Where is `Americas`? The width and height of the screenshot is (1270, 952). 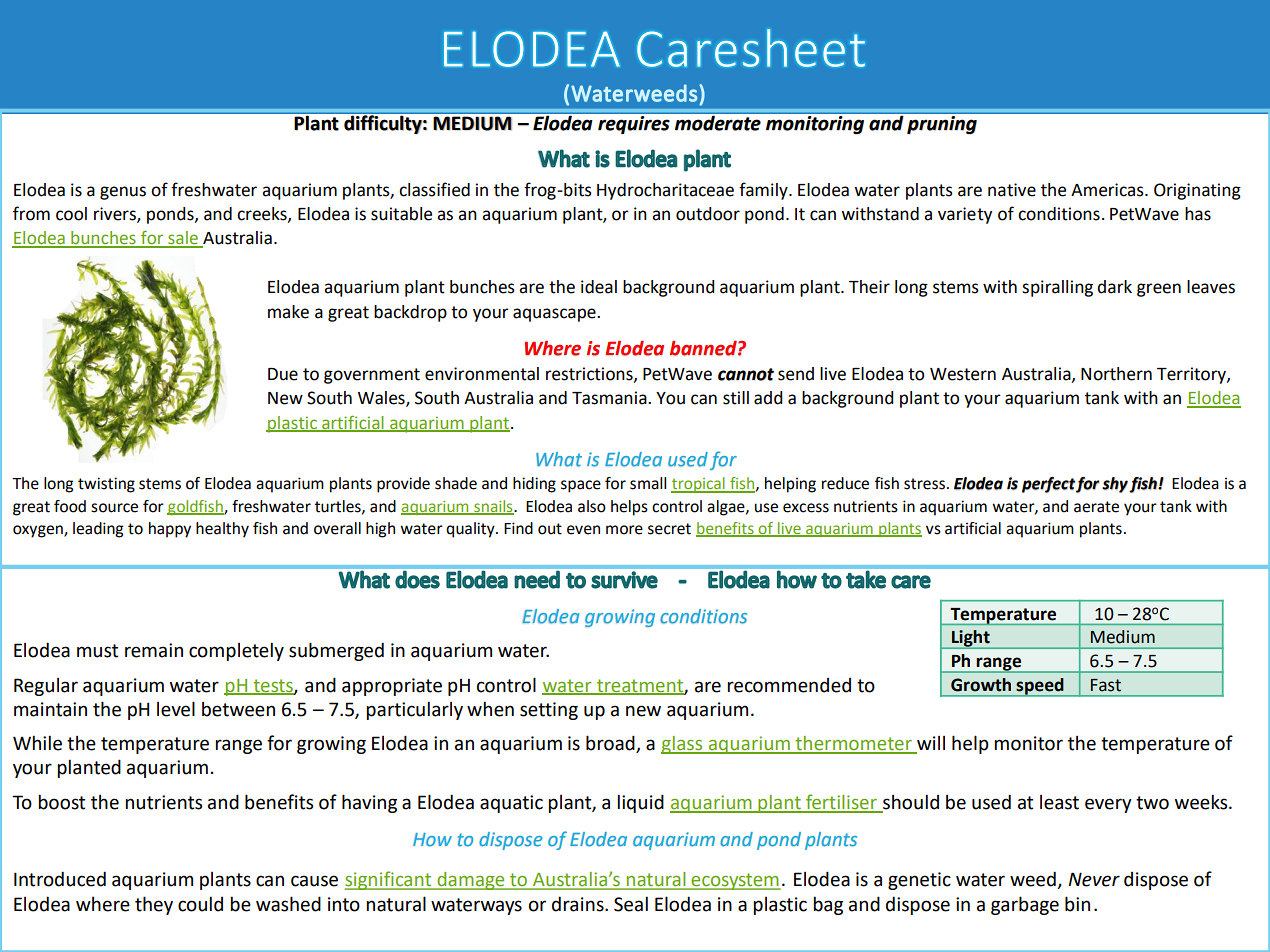 Americas is located at coordinates (1108, 190).
